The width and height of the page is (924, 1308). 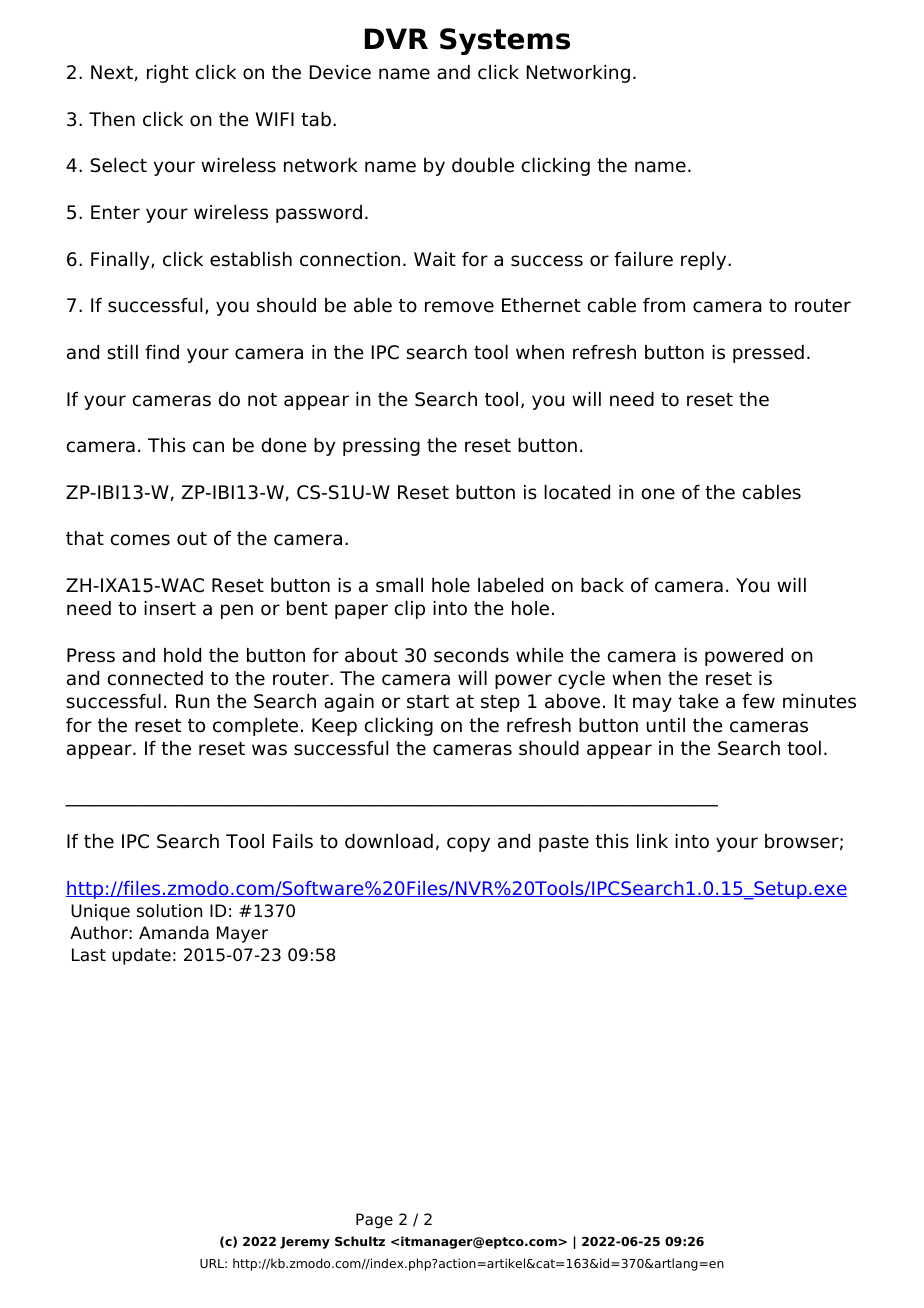 I want to click on Systems, so click(x=505, y=41).
